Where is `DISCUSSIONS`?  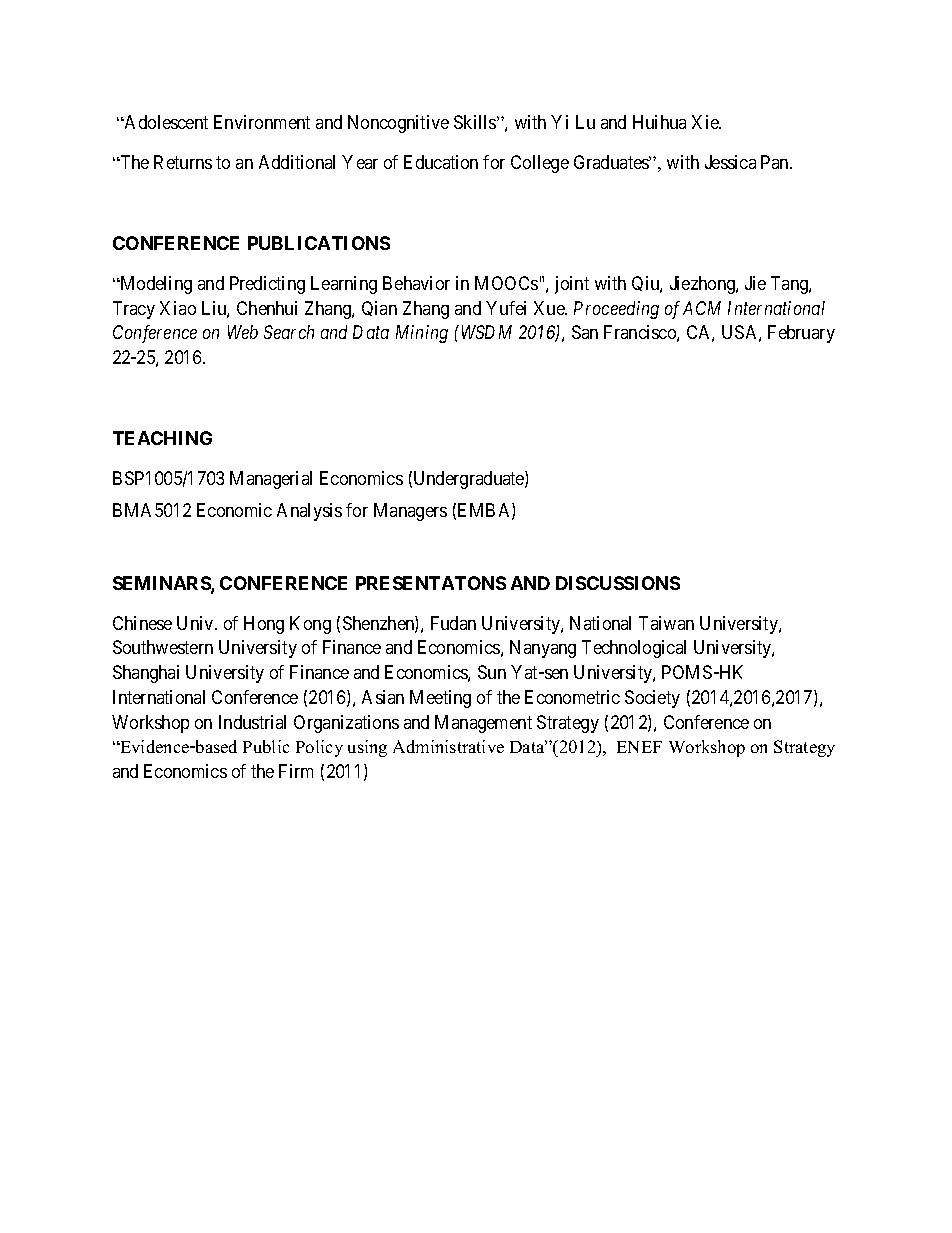
DISCUSSIONS is located at coordinates (618, 583).
